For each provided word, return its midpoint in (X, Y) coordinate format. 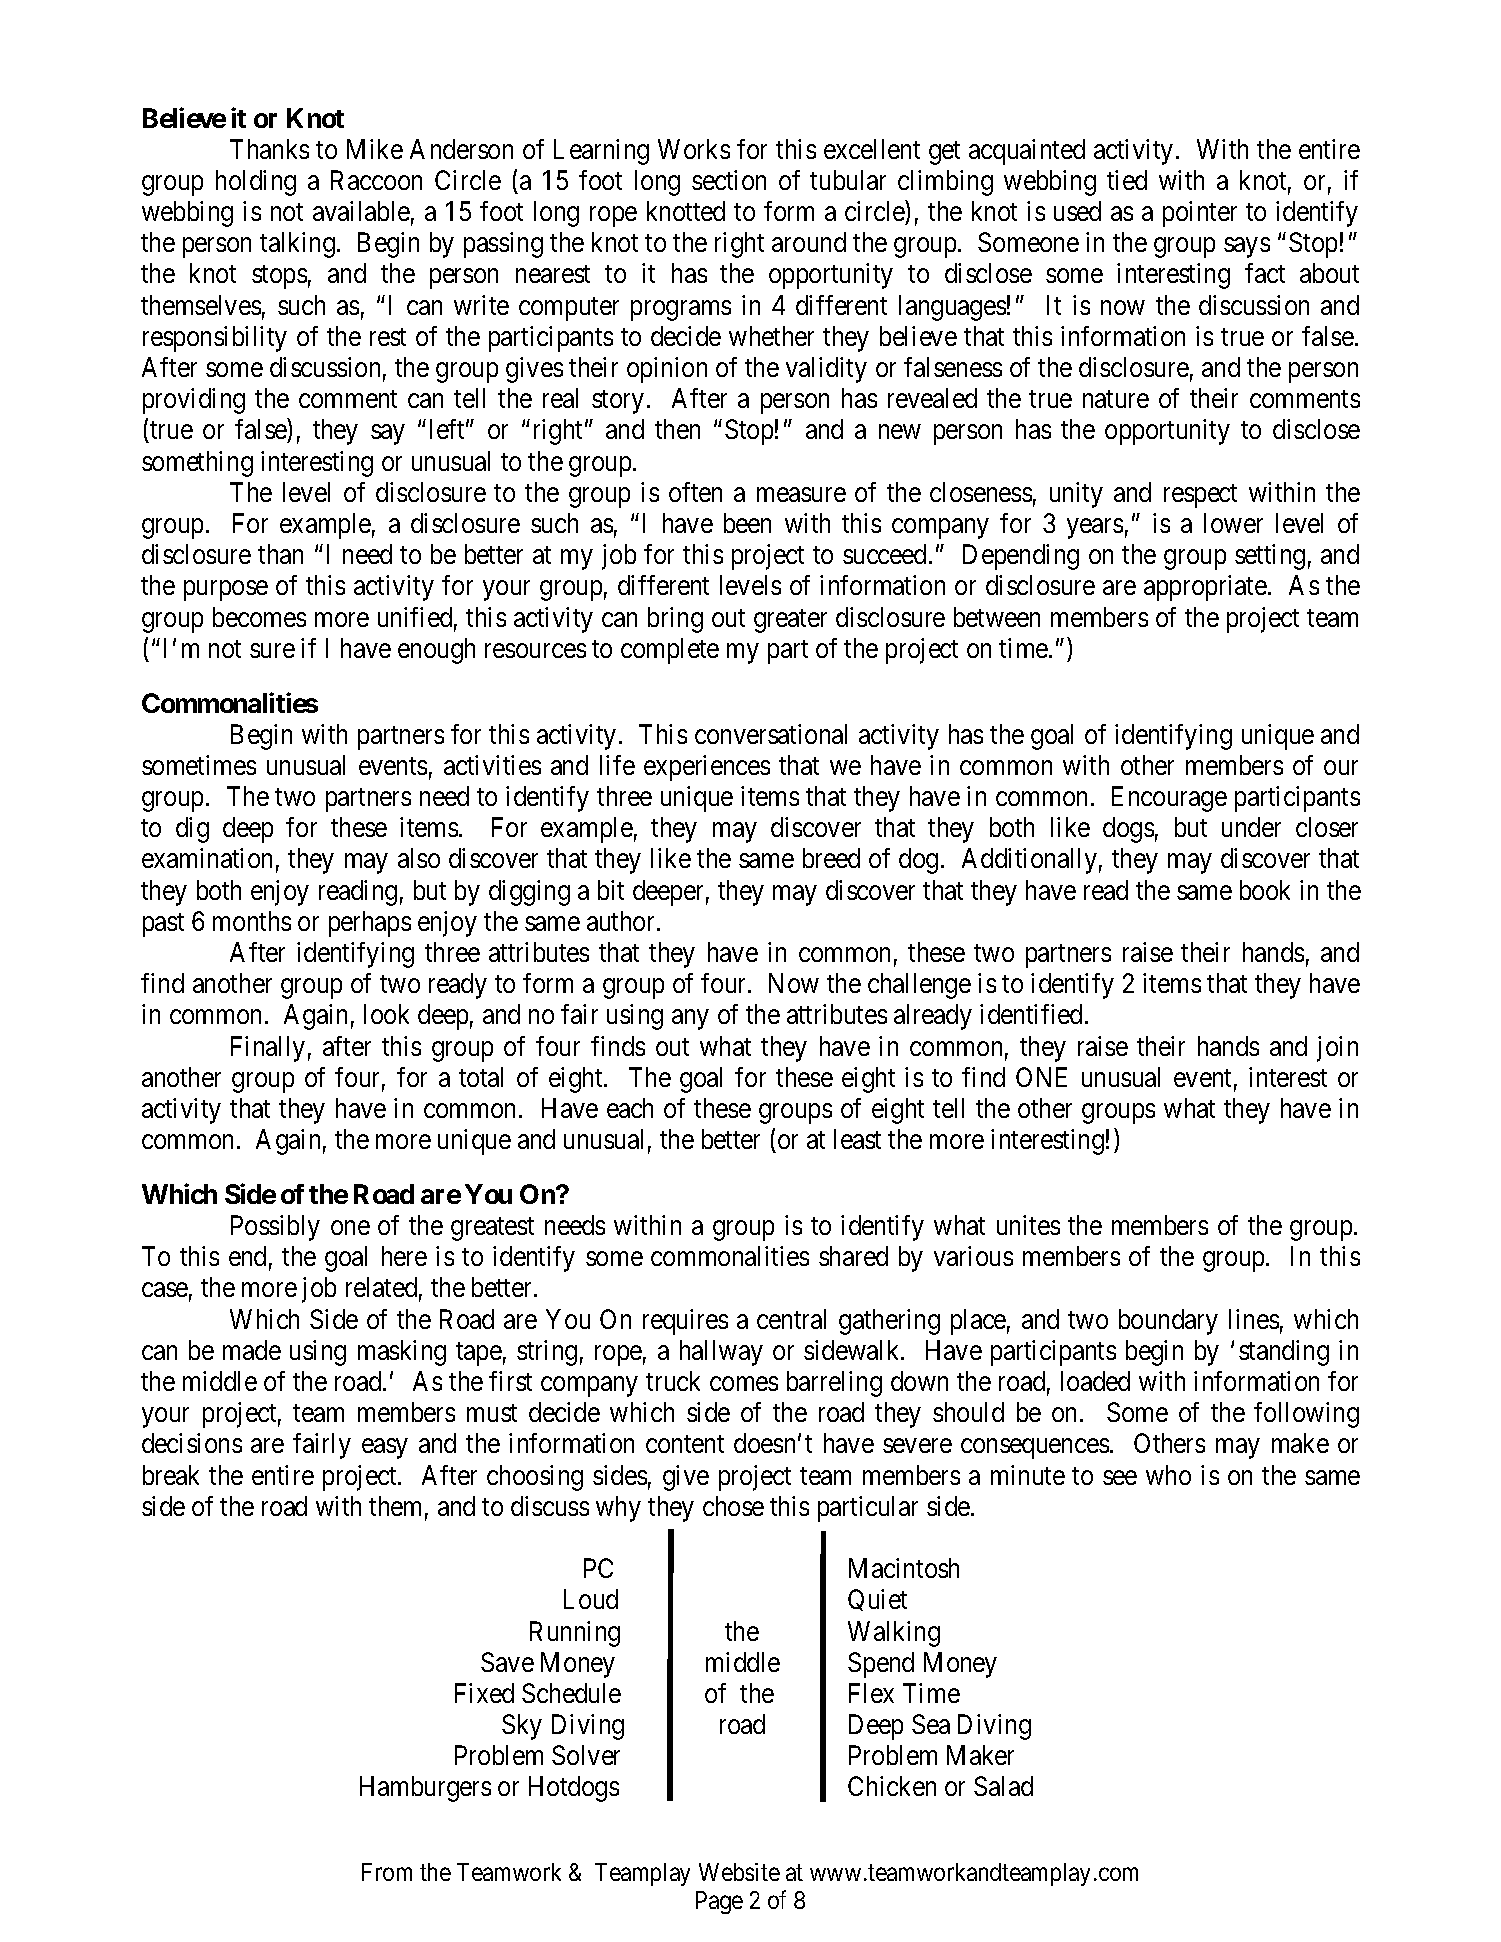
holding (256, 183)
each (630, 1108)
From (387, 1872)
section (729, 180)
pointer (1200, 214)
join (1337, 1049)
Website (739, 1872)
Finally (268, 1049)
